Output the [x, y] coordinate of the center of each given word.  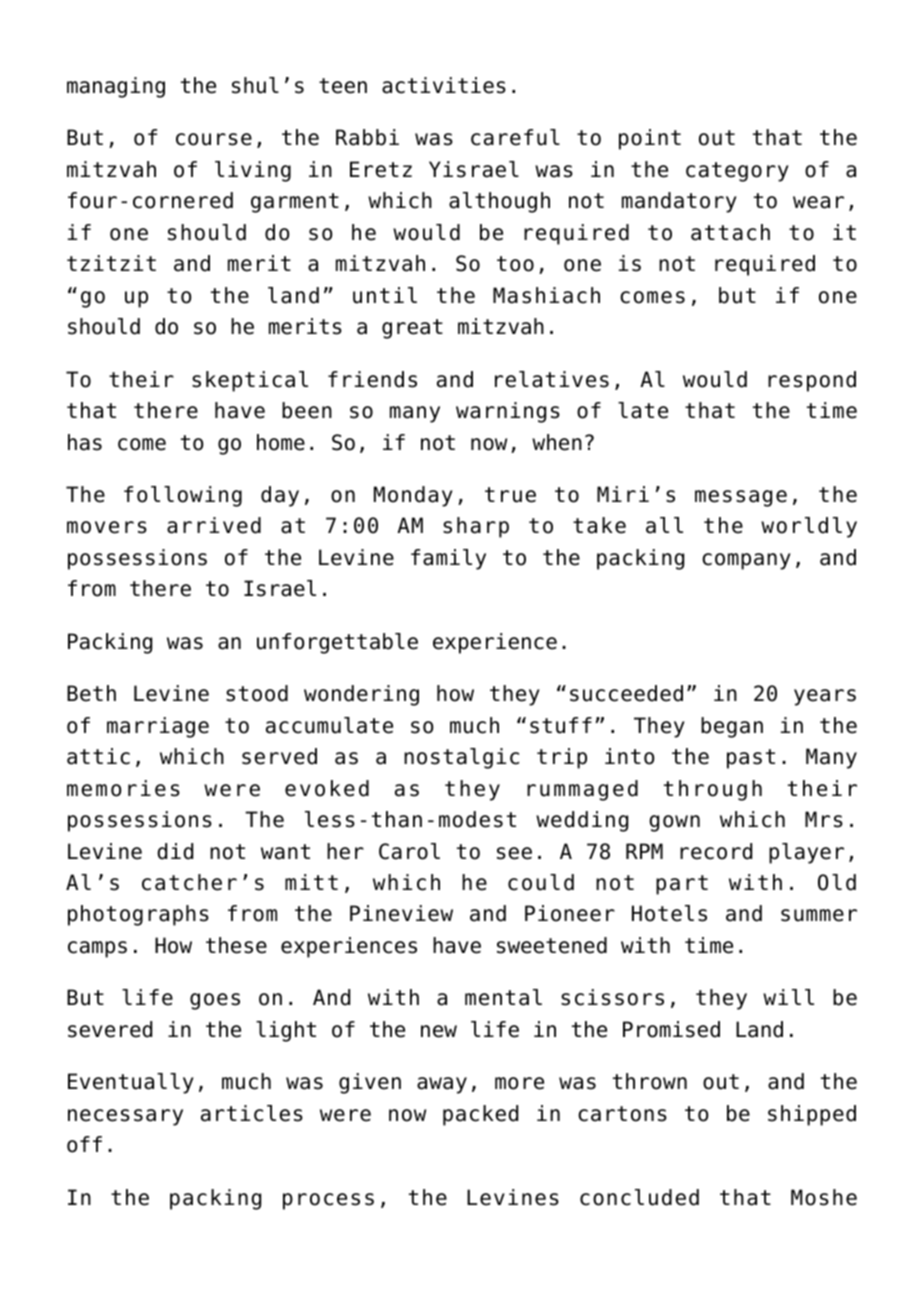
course [214, 139]
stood [257, 693]
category [737, 172]
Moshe [824, 1197]
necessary [125, 1117]
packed [480, 1115]
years [825, 697]
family [448, 559]
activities [444, 85]
